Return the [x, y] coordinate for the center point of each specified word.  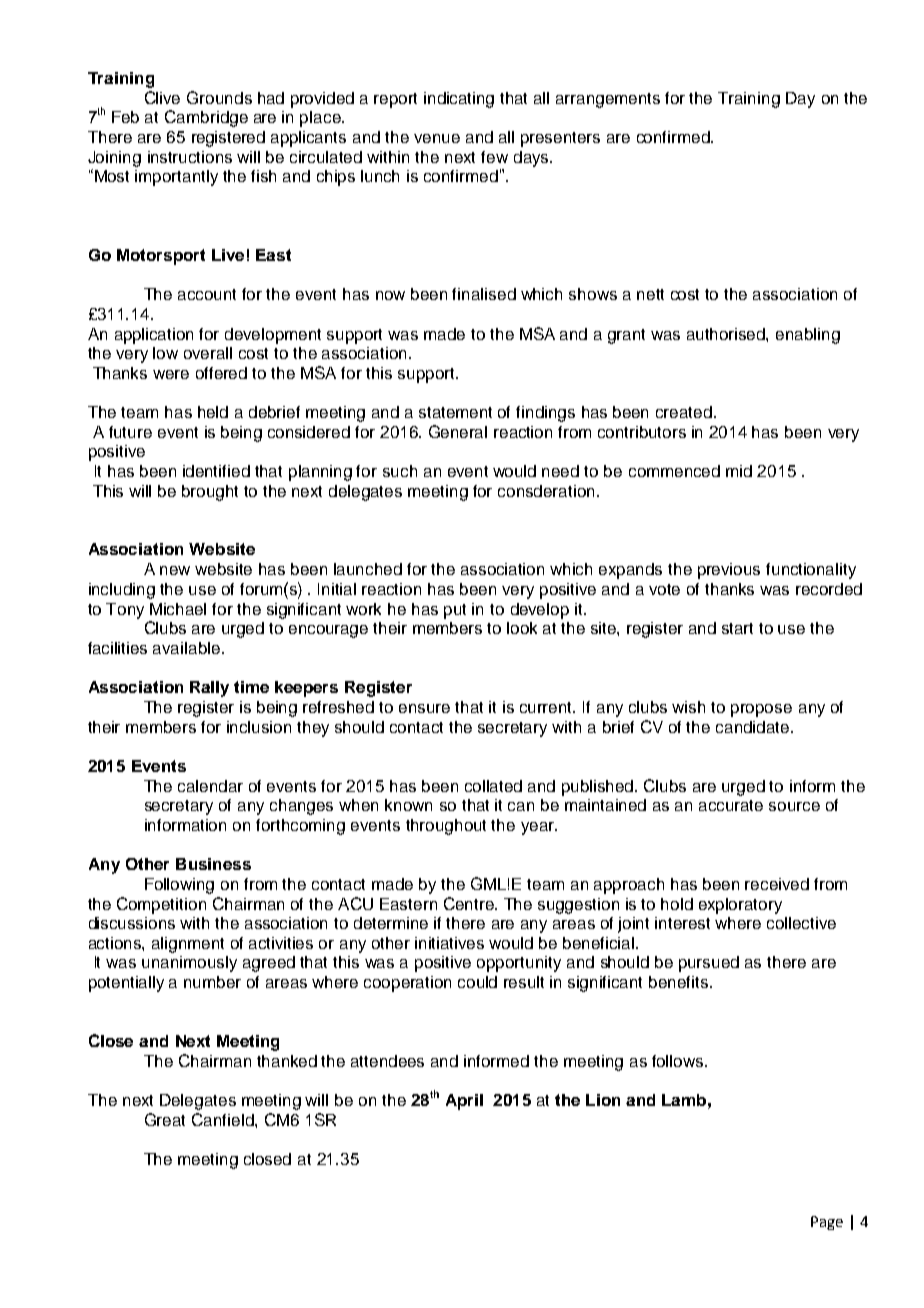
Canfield [224, 1119]
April [464, 1102]
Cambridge [206, 118]
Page [827, 1223]
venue [437, 138]
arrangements [608, 100]
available [186, 648]
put [455, 611]
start [737, 628]
